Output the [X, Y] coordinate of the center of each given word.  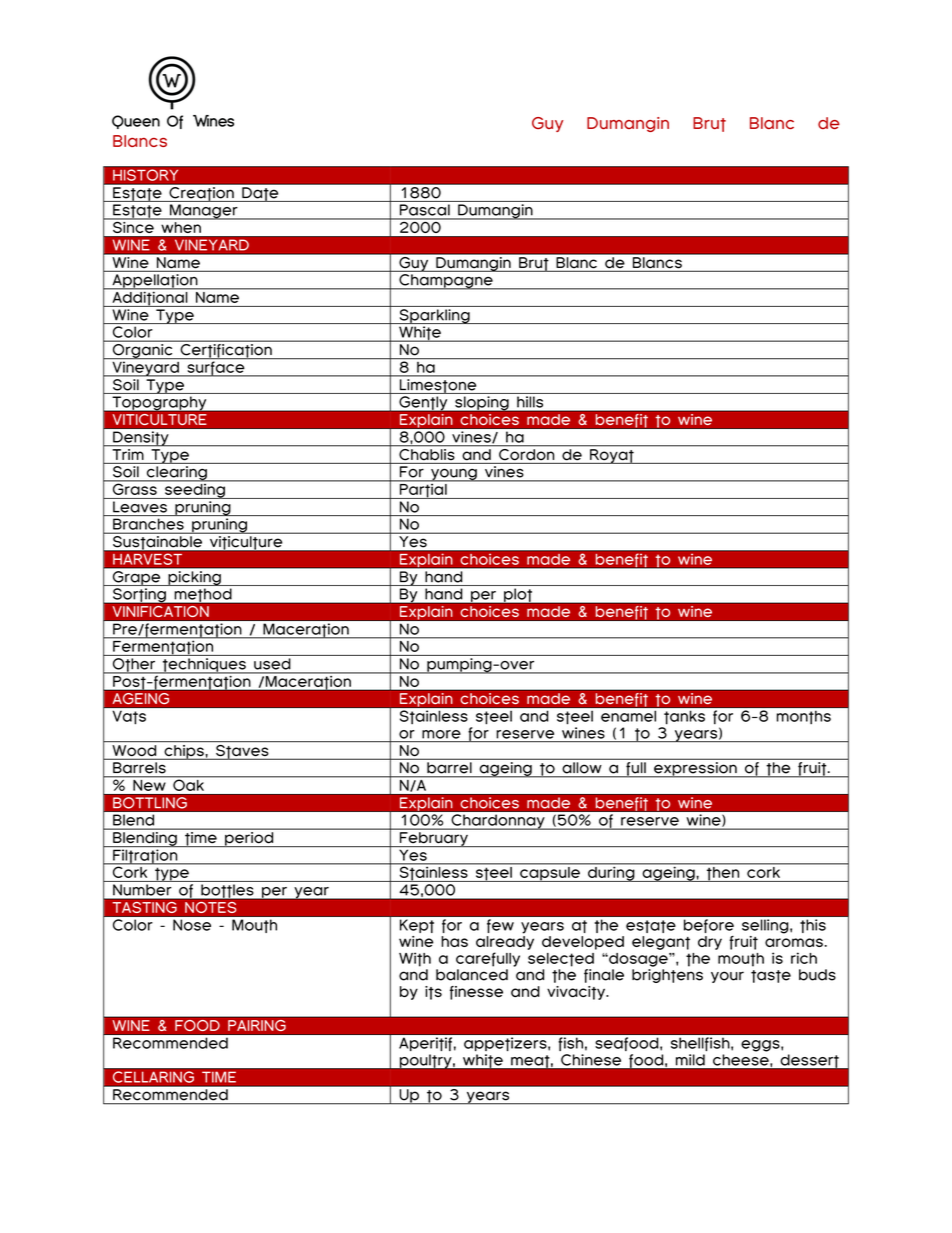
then [723, 874]
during [611, 873]
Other [133, 666]
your [727, 977]
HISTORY [145, 175]
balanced [472, 975]
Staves [242, 752]
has [454, 941]
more [441, 734]
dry [710, 943]
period [249, 838]
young [454, 475]
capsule [550, 874]
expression [695, 769]
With [415, 959]
